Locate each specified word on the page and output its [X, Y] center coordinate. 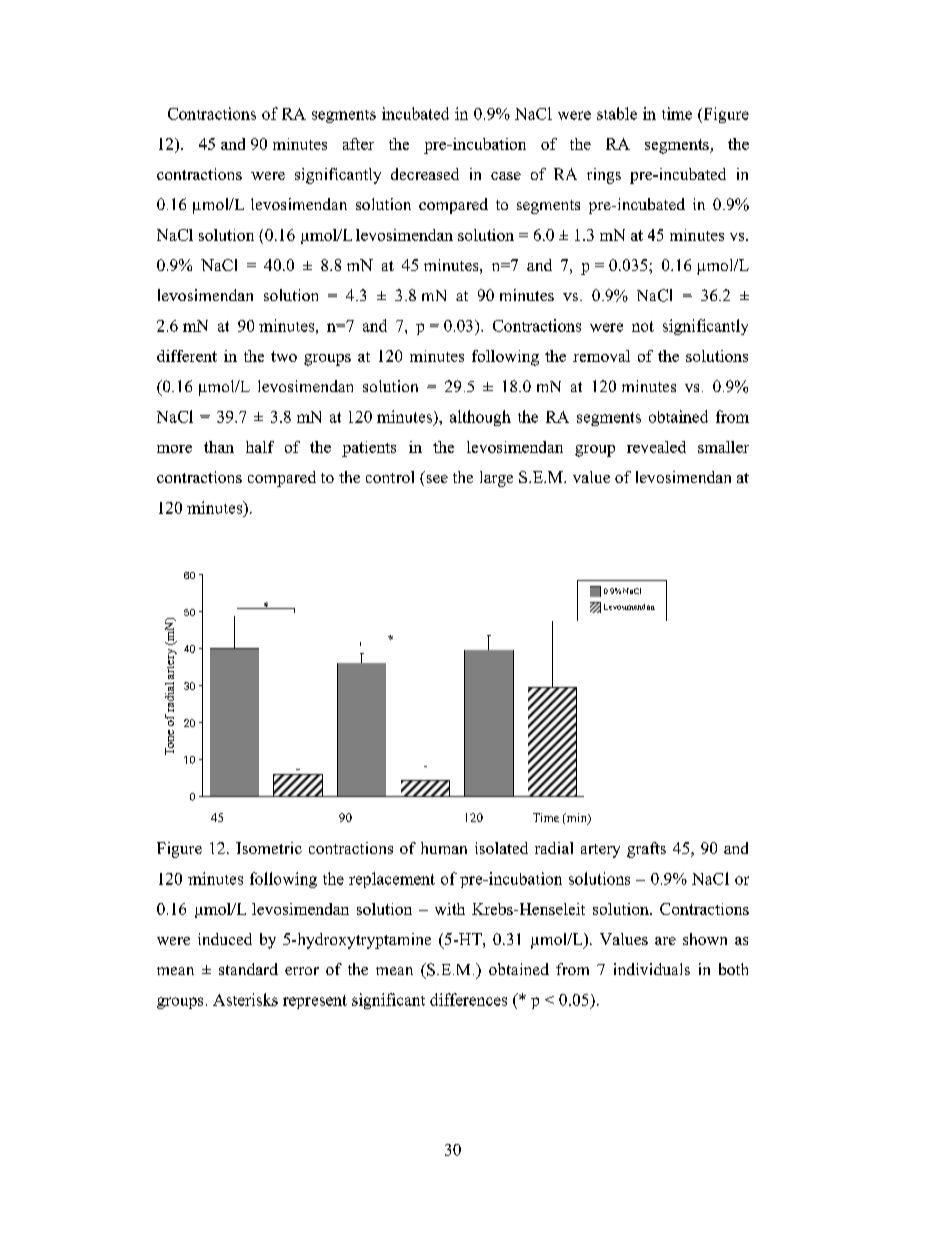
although [480, 418]
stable [617, 113]
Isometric [269, 848]
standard [248, 969]
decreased [425, 174]
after [358, 144]
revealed [656, 447]
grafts [646, 850]
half [260, 447]
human [444, 848]
